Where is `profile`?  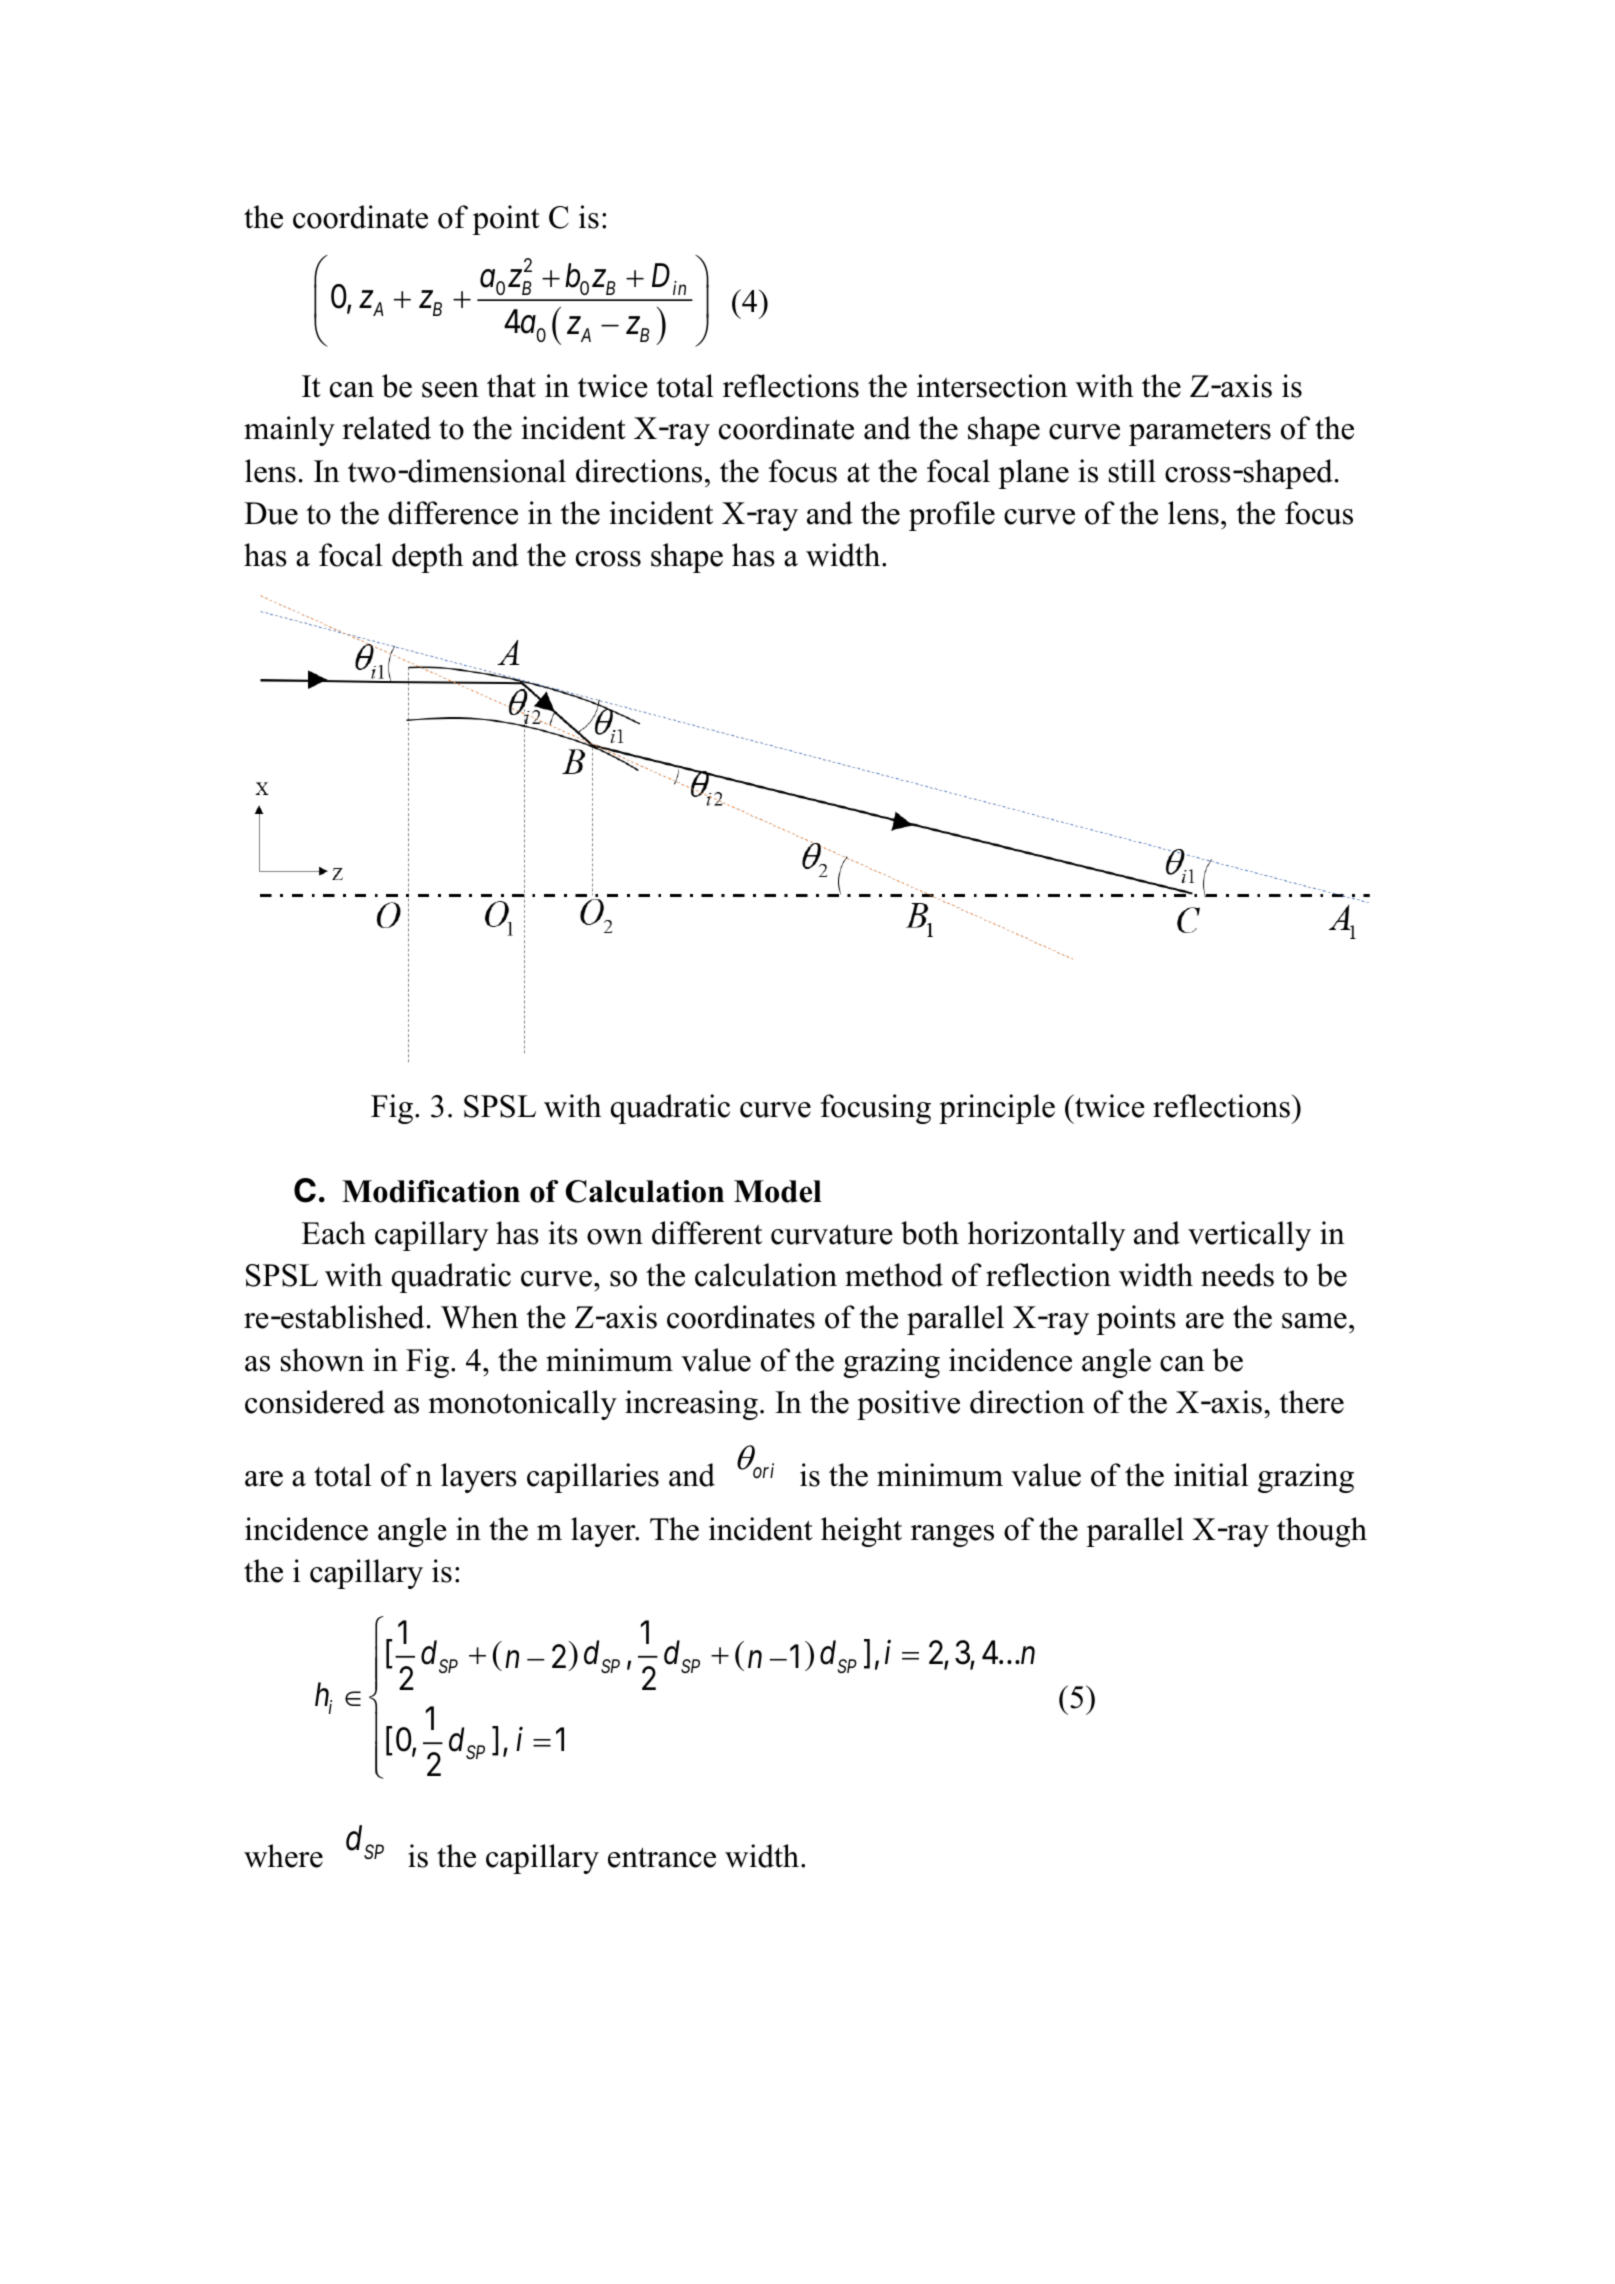 profile is located at coordinates (952, 516).
